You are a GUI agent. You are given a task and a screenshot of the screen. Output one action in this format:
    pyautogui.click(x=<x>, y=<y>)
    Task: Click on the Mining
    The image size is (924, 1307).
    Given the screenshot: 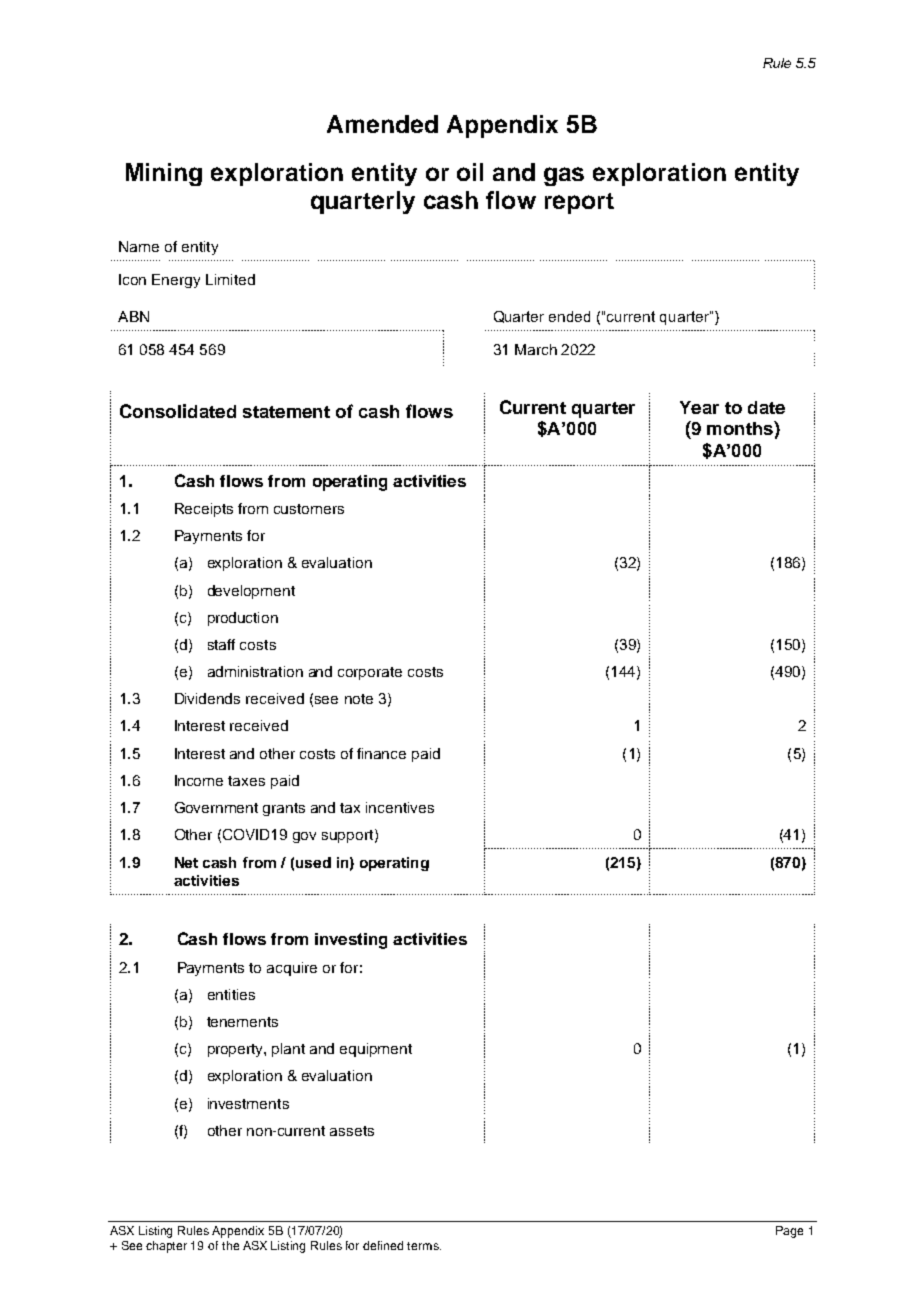 What is the action you would take?
    pyautogui.click(x=164, y=174)
